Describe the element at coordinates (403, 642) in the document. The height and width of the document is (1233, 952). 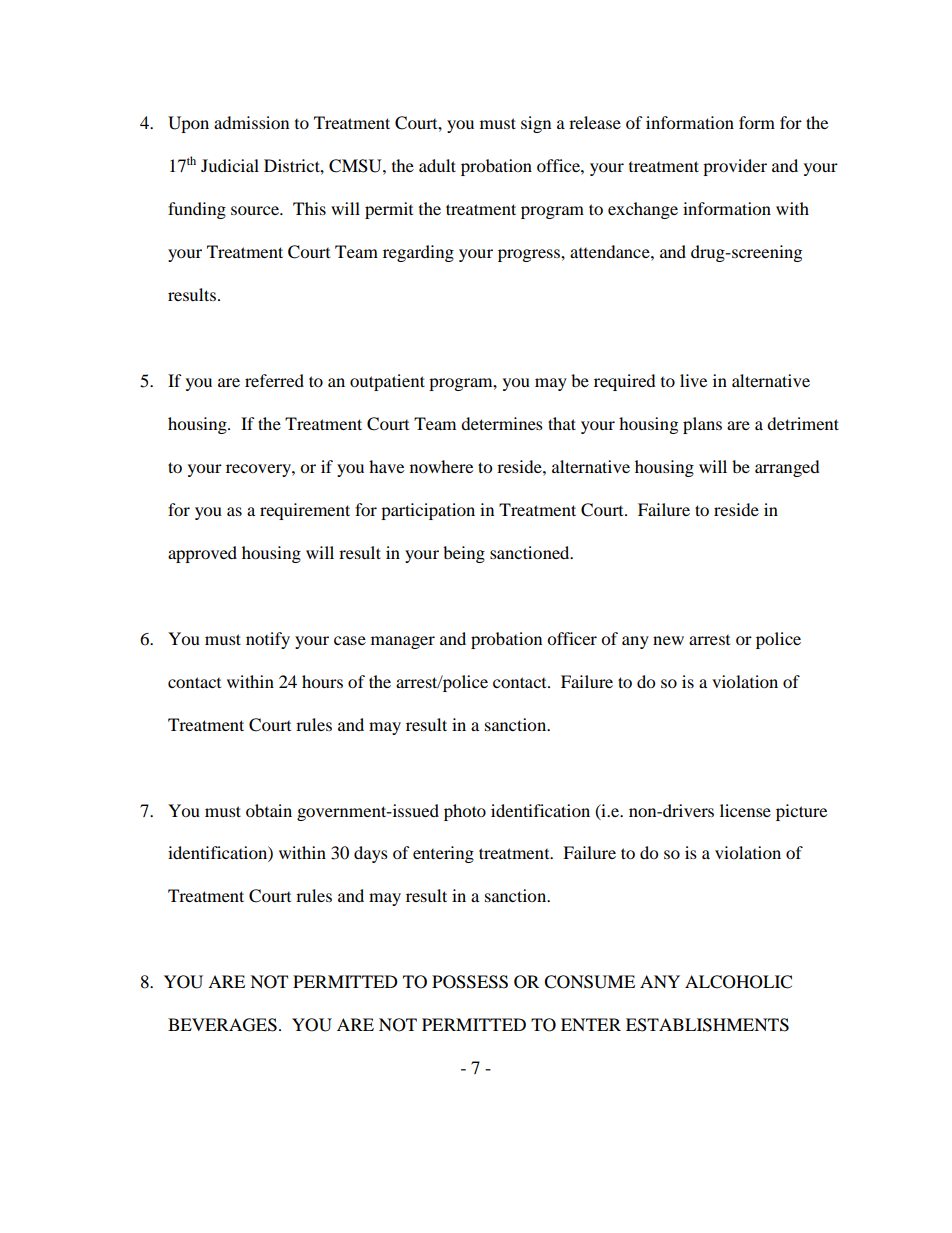
I see `manager` at that location.
